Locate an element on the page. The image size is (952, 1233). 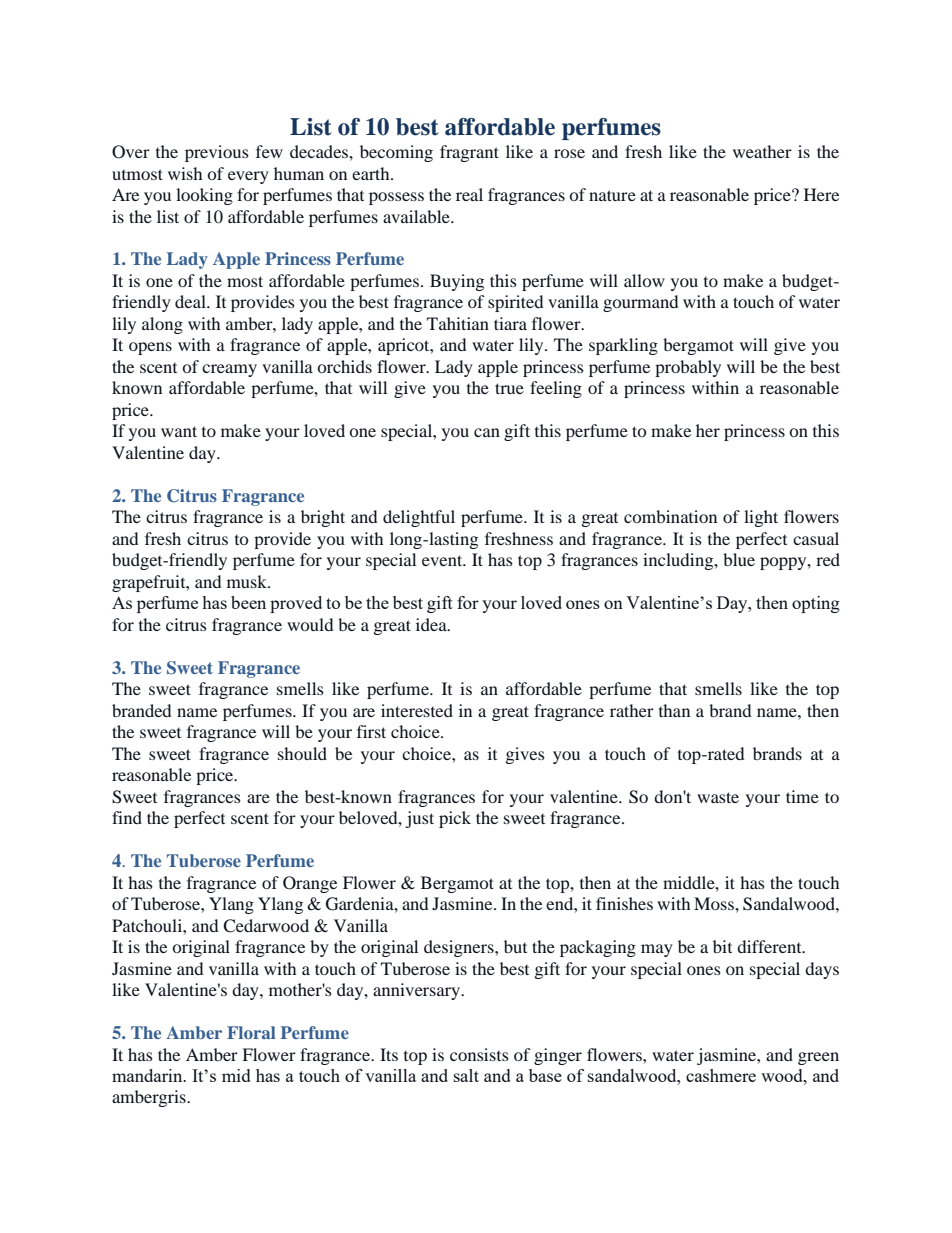
blue is located at coordinates (739, 559).
